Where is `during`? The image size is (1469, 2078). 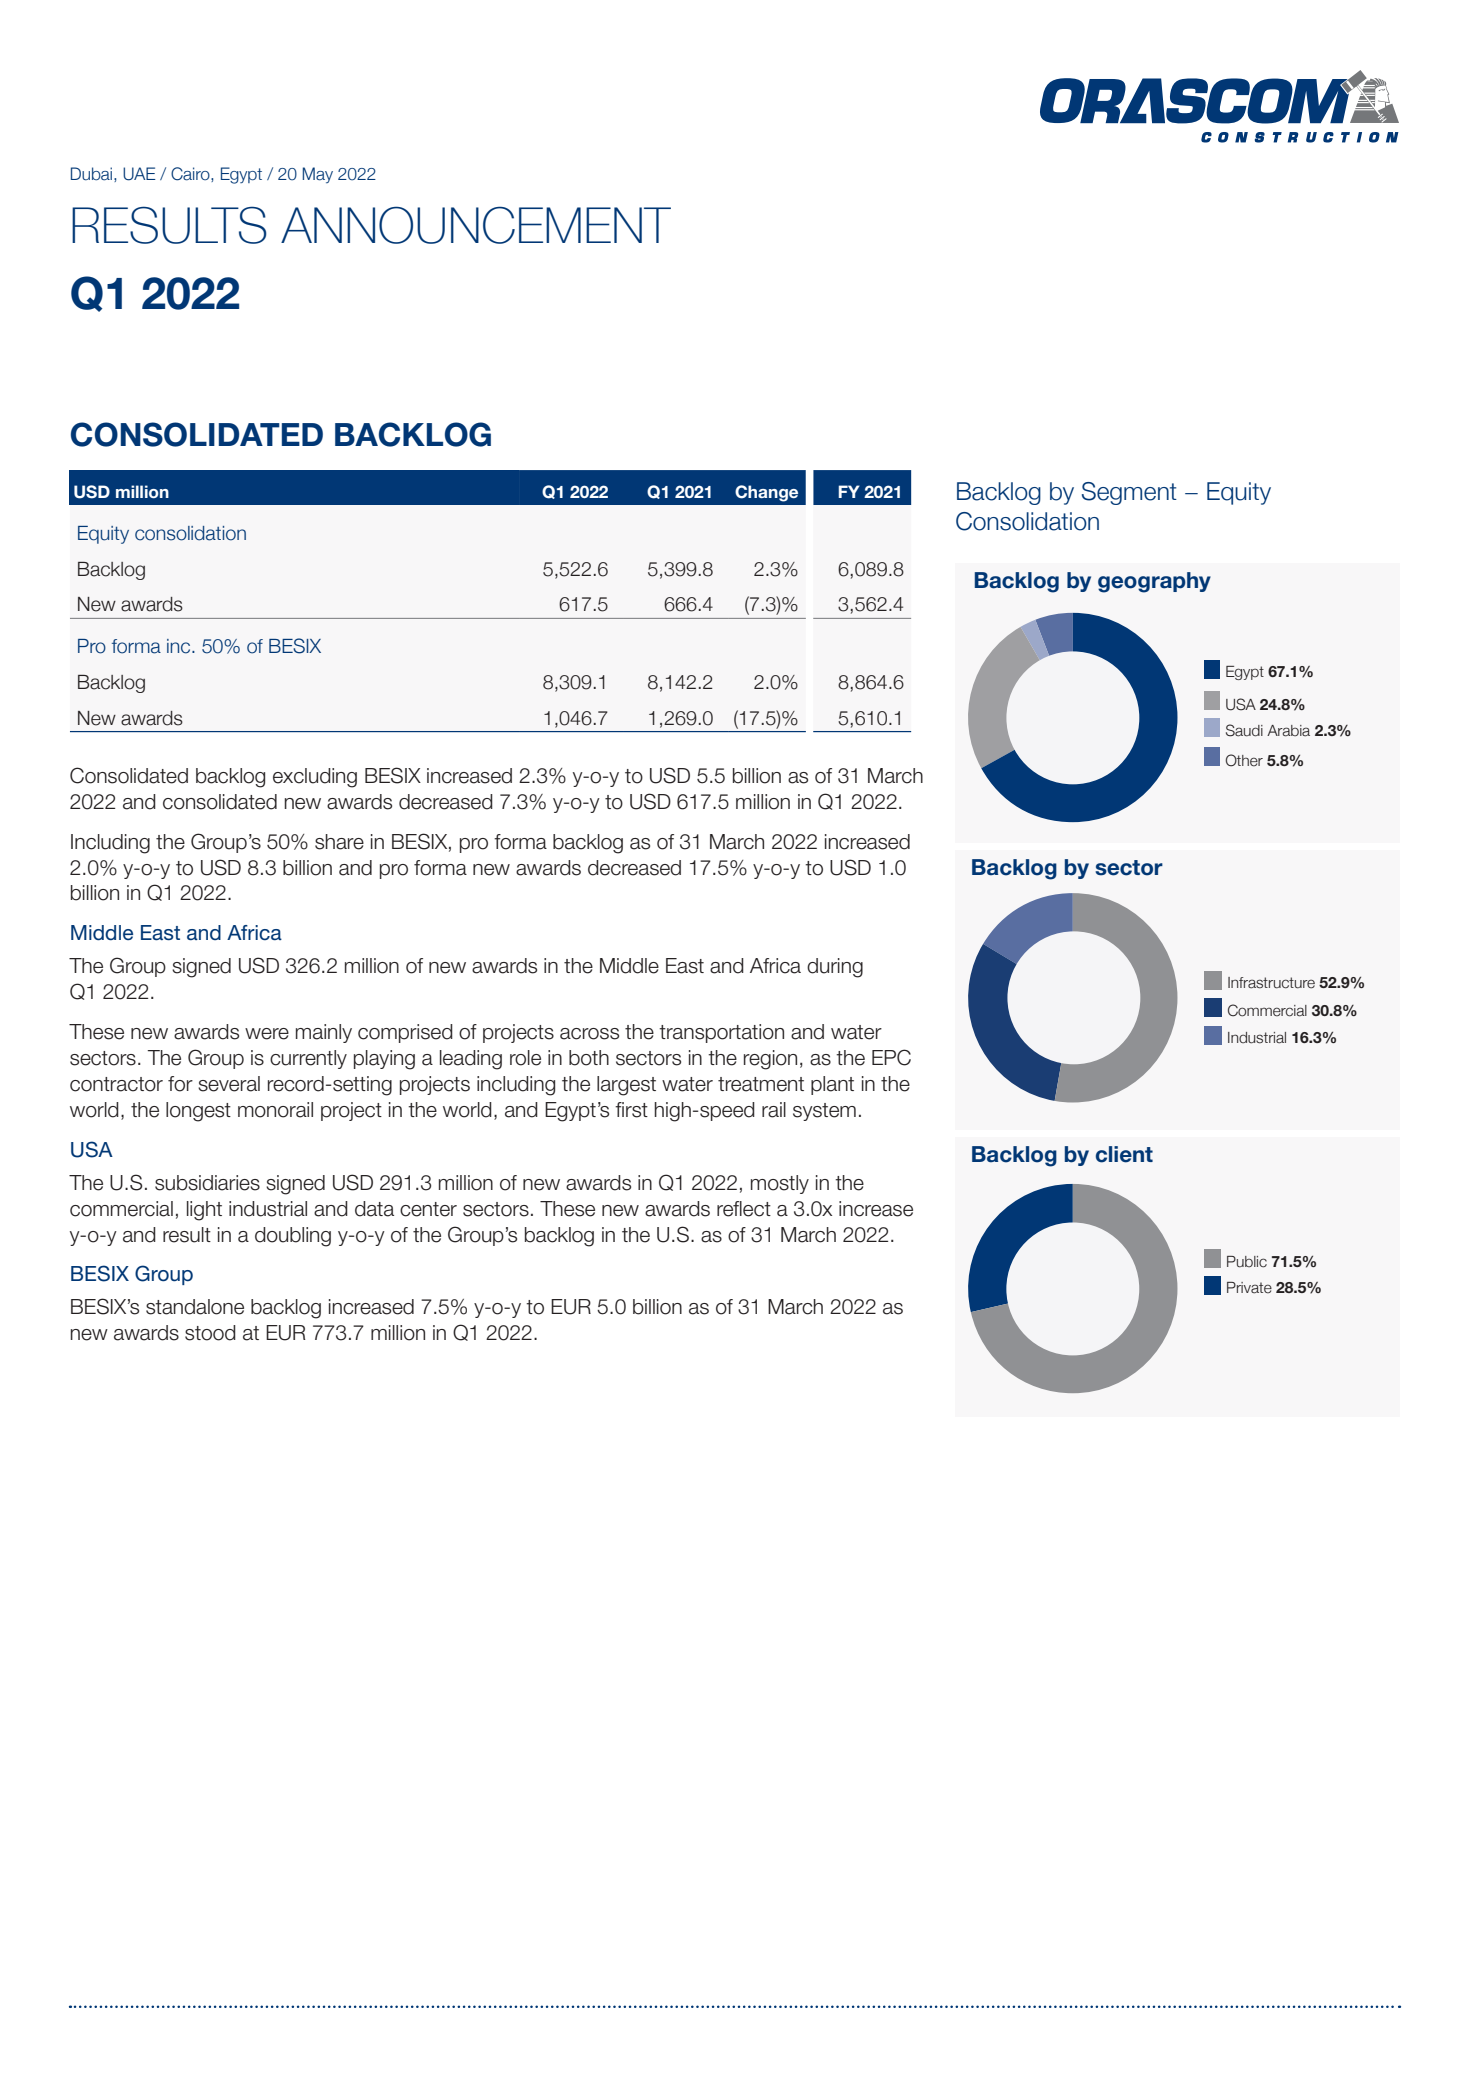
during is located at coordinates (835, 968).
